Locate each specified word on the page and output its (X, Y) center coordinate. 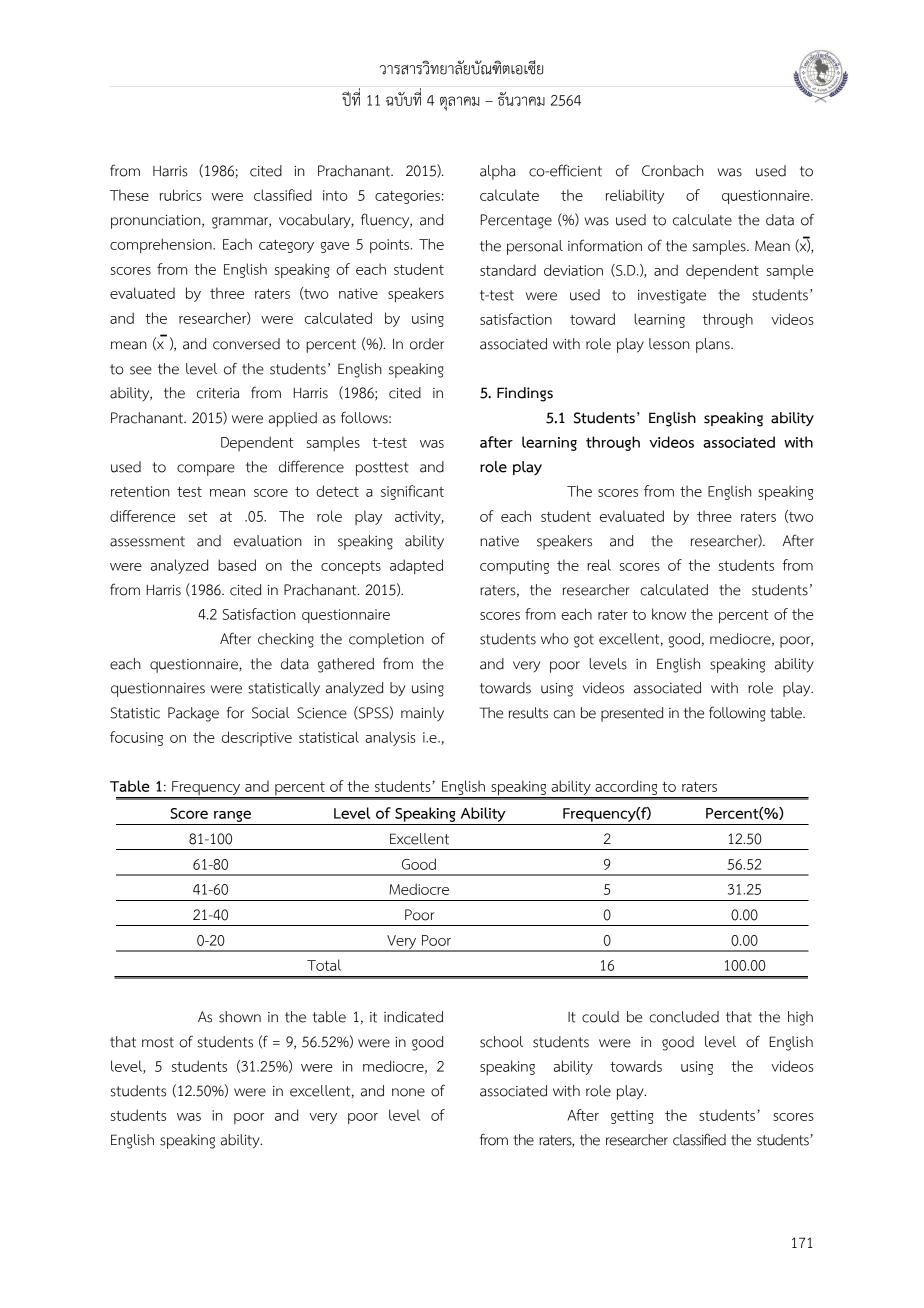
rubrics (181, 195)
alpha (498, 172)
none (408, 1092)
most (158, 1042)
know (669, 614)
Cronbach (673, 171)
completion (386, 640)
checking (286, 640)
